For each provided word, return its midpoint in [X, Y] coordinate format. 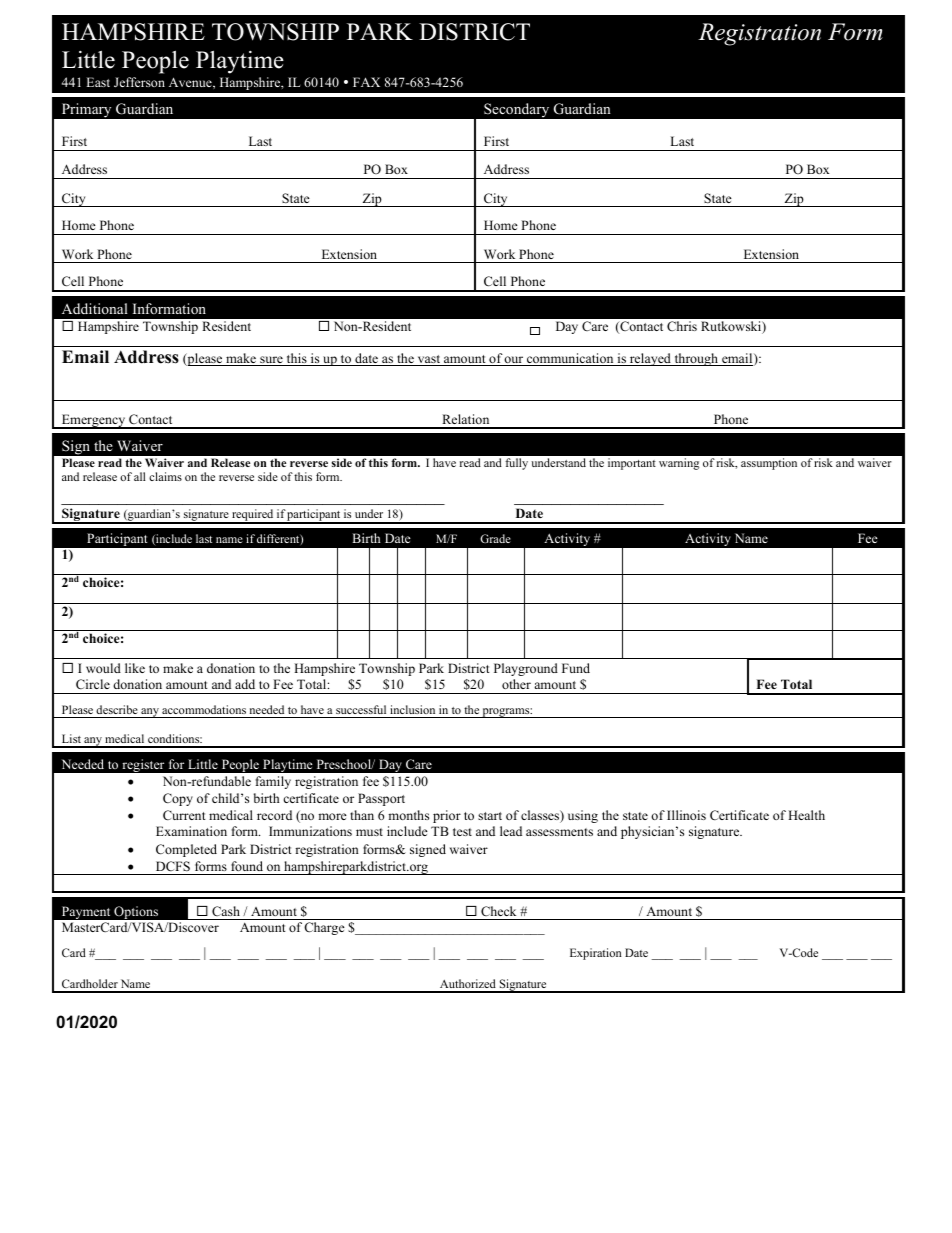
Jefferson [139, 82]
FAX [366, 82]
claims [165, 476]
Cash [226, 911]
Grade [495, 538]
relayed [650, 359]
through [696, 359]
